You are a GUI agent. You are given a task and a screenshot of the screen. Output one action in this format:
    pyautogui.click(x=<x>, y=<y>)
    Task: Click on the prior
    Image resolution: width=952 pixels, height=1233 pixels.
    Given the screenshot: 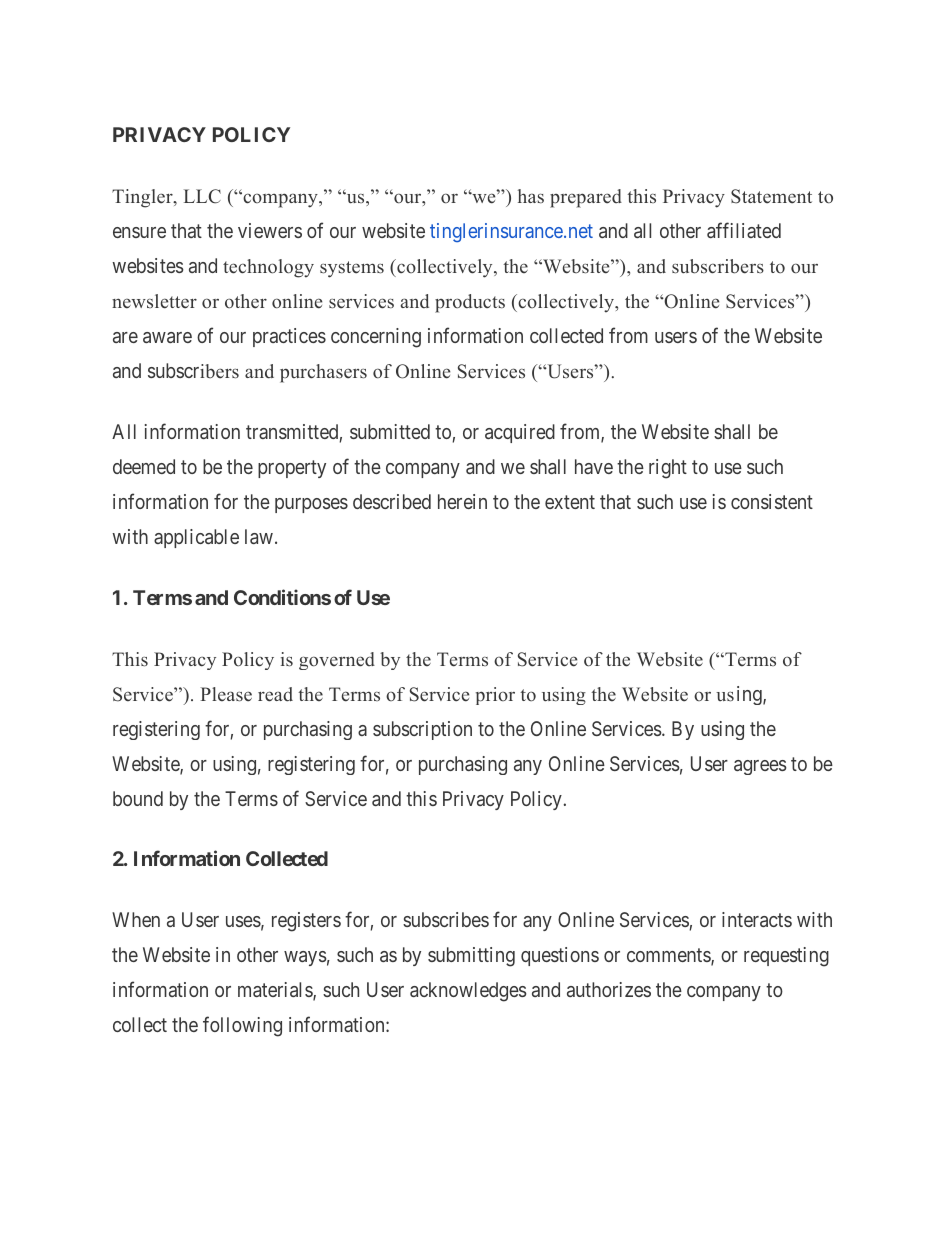 What is the action you would take?
    pyautogui.click(x=495, y=696)
